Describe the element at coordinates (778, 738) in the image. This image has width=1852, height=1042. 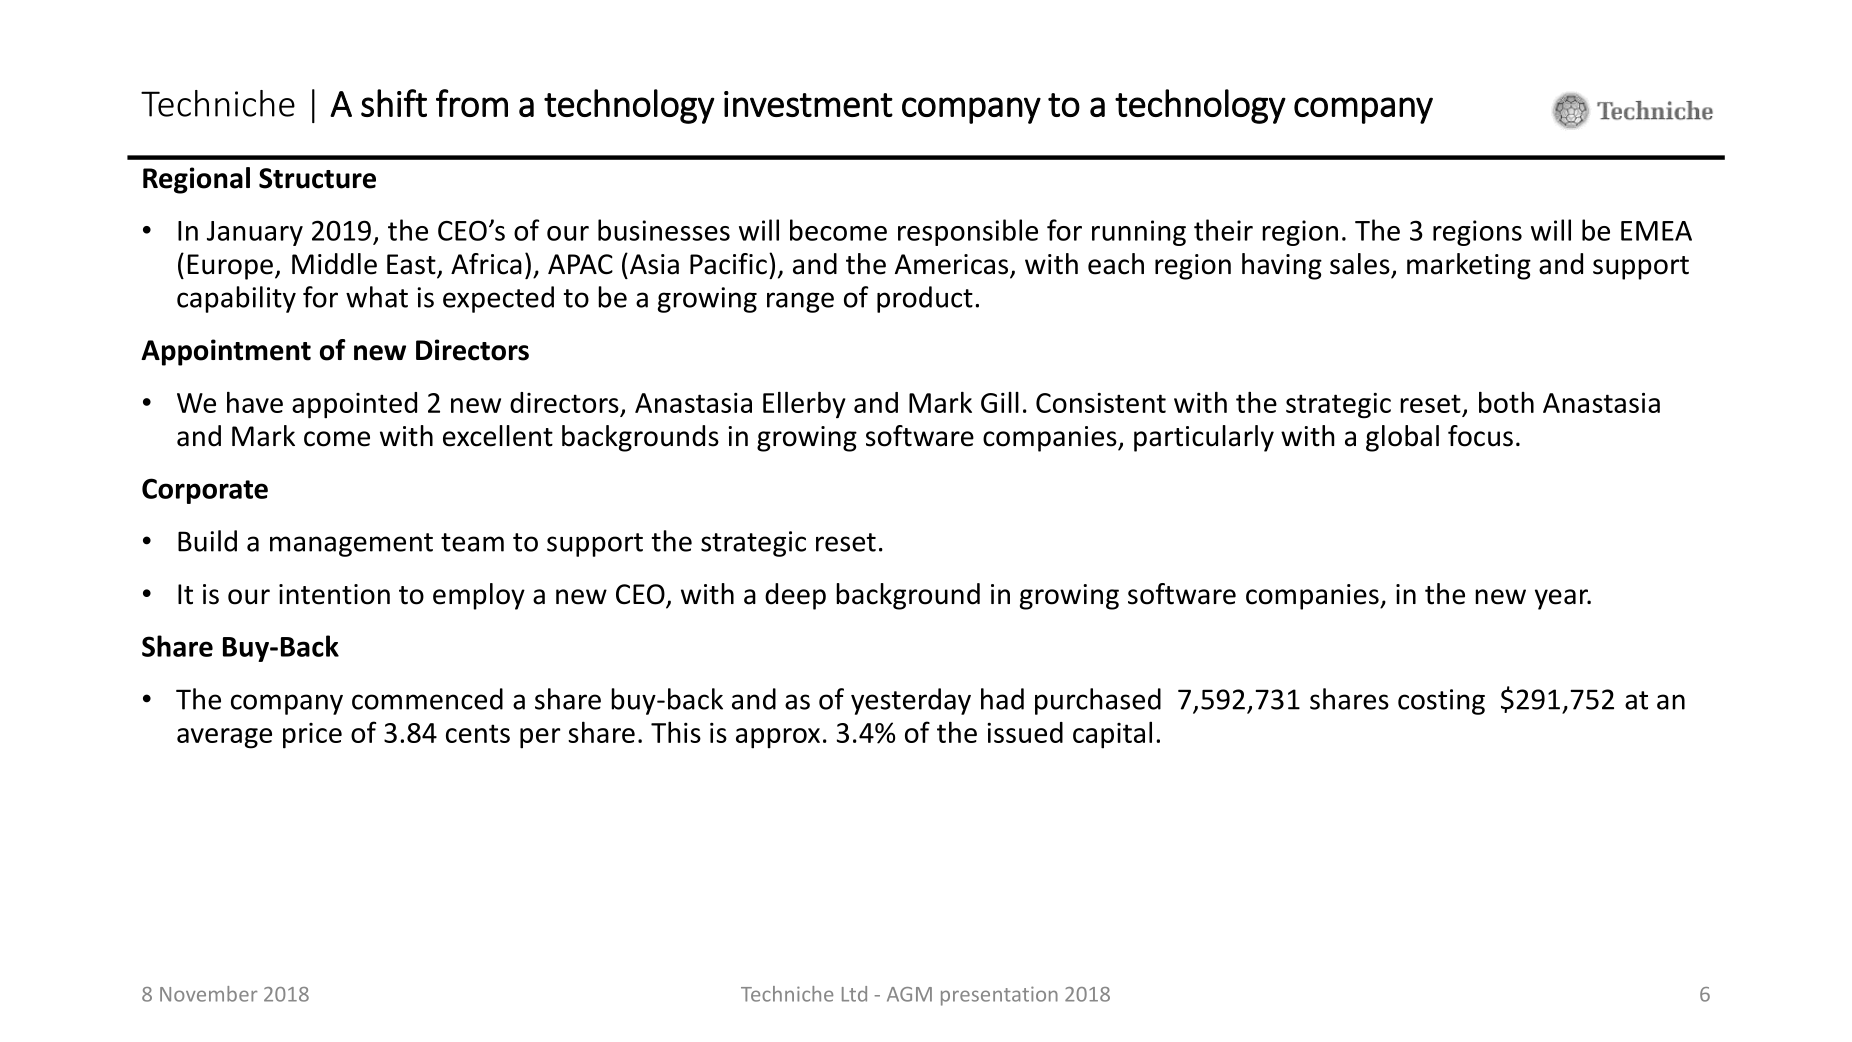
I see `approx` at that location.
